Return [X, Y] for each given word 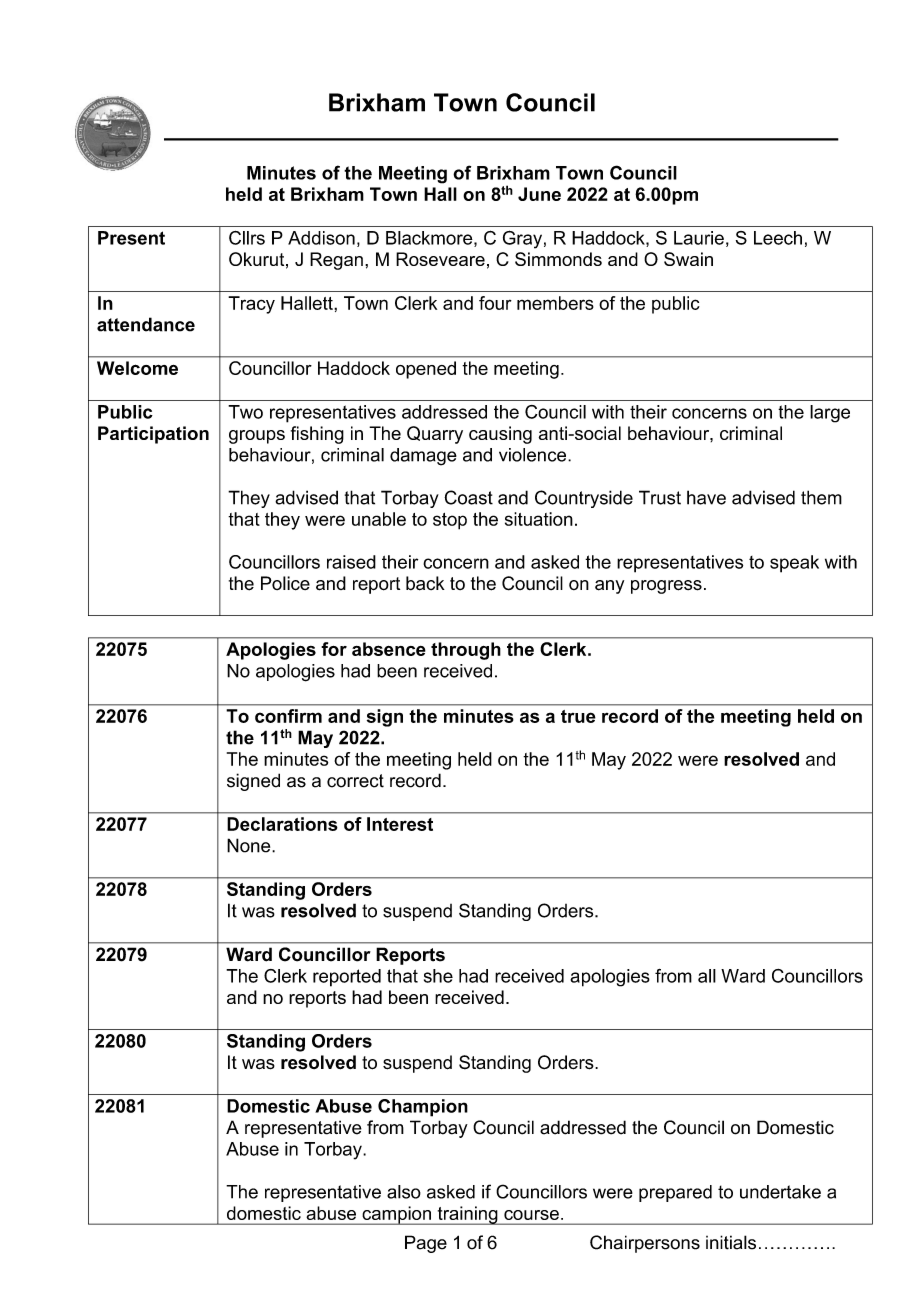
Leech [778, 238]
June [539, 194]
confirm [288, 716]
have [706, 497]
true [578, 716]
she [438, 976]
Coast [468, 497]
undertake [780, 1192]
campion [396, 1215]
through [466, 651]
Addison [321, 238]
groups [257, 437]
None [250, 845]
